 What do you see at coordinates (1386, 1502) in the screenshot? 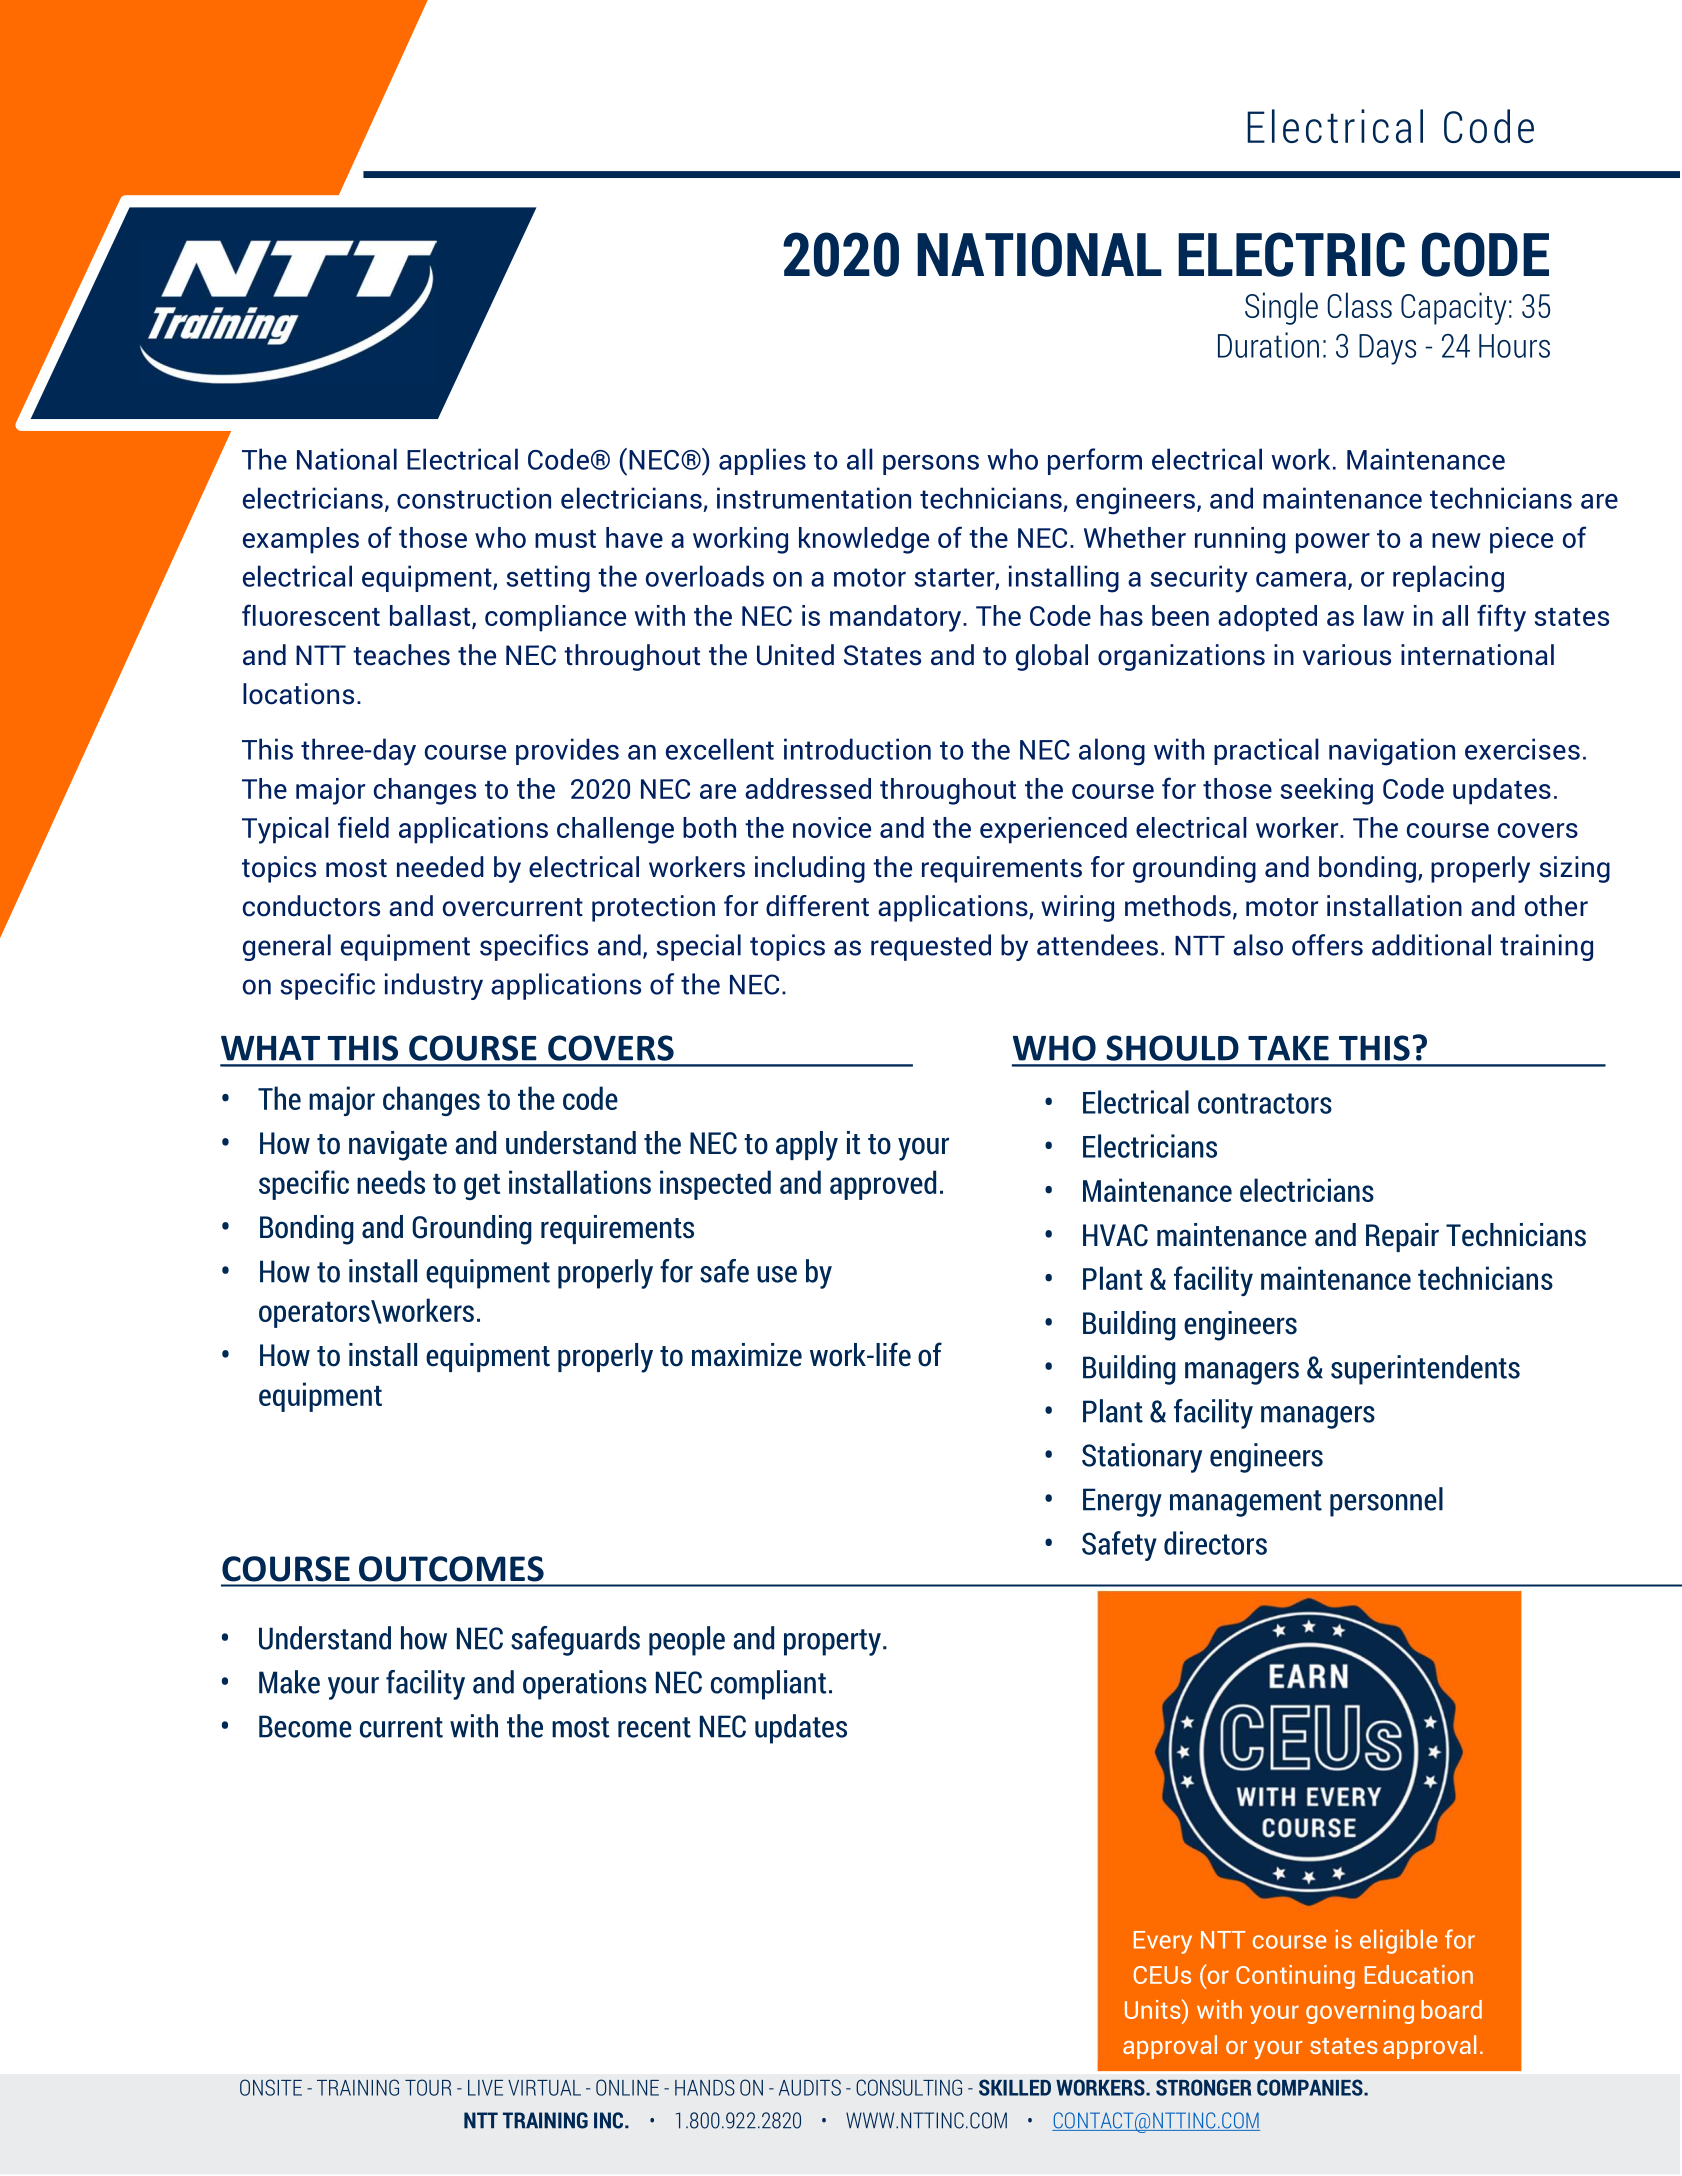
I see `personnel` at bounding box center [1386, 1502].
